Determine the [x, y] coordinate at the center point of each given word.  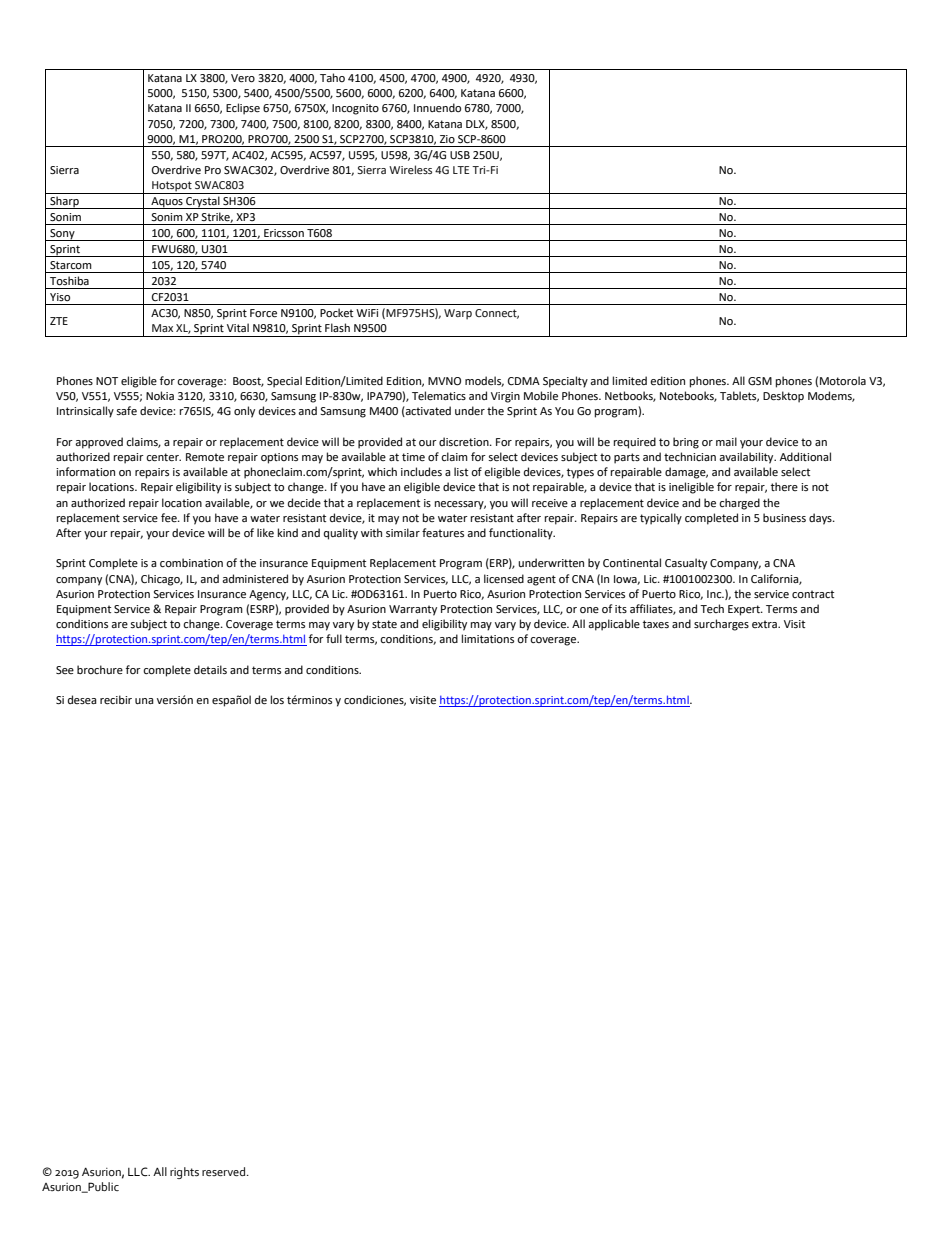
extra [765, 624]
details [210, 670]
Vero [243, 78]
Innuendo [437, 107]
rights [184, 1173]
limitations [488, 639]
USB [460, 155]
